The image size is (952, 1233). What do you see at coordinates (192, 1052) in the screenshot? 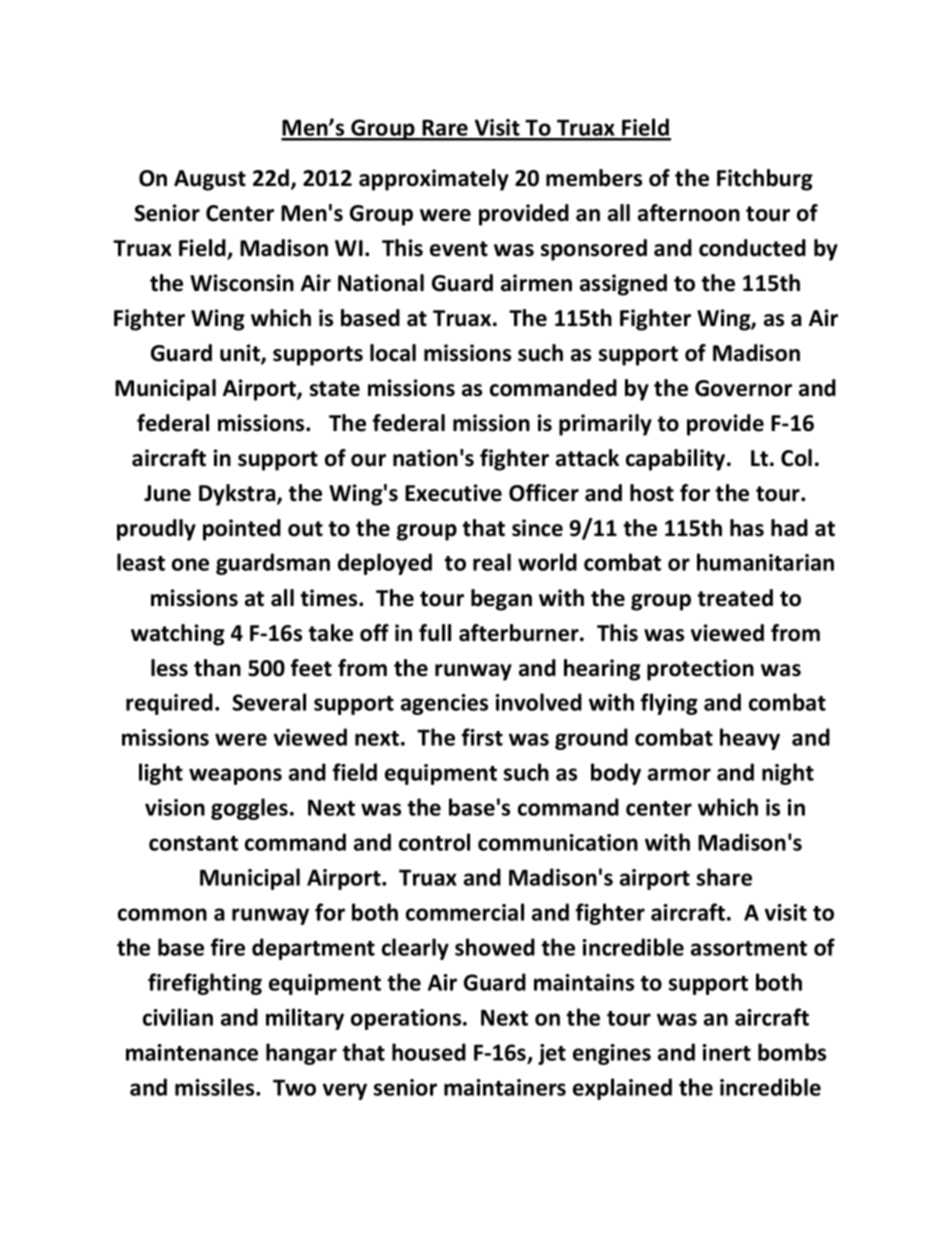
I see `maintenance` at bounding box center [192, 1052].
